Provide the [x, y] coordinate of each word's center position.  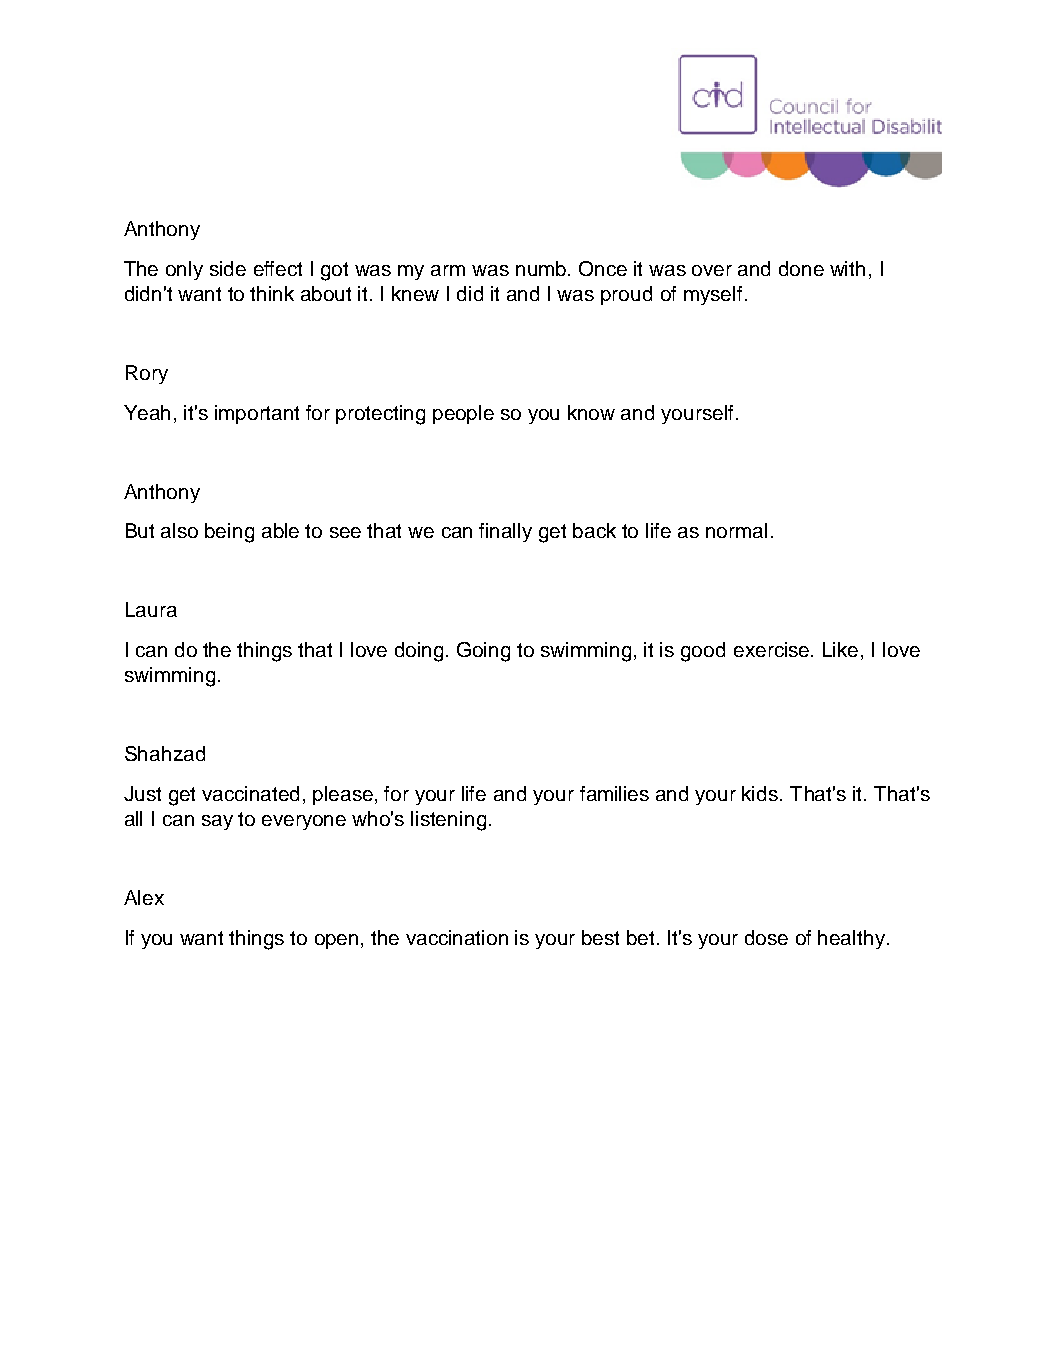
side [228, 268]
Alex [144, 897]
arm [448, 270]
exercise [773, 649]
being [229, 533]
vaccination [457, 937]
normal [736, 530]
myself [713, 295]
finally [505, 532]
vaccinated [250, 793]
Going [483, 652]
